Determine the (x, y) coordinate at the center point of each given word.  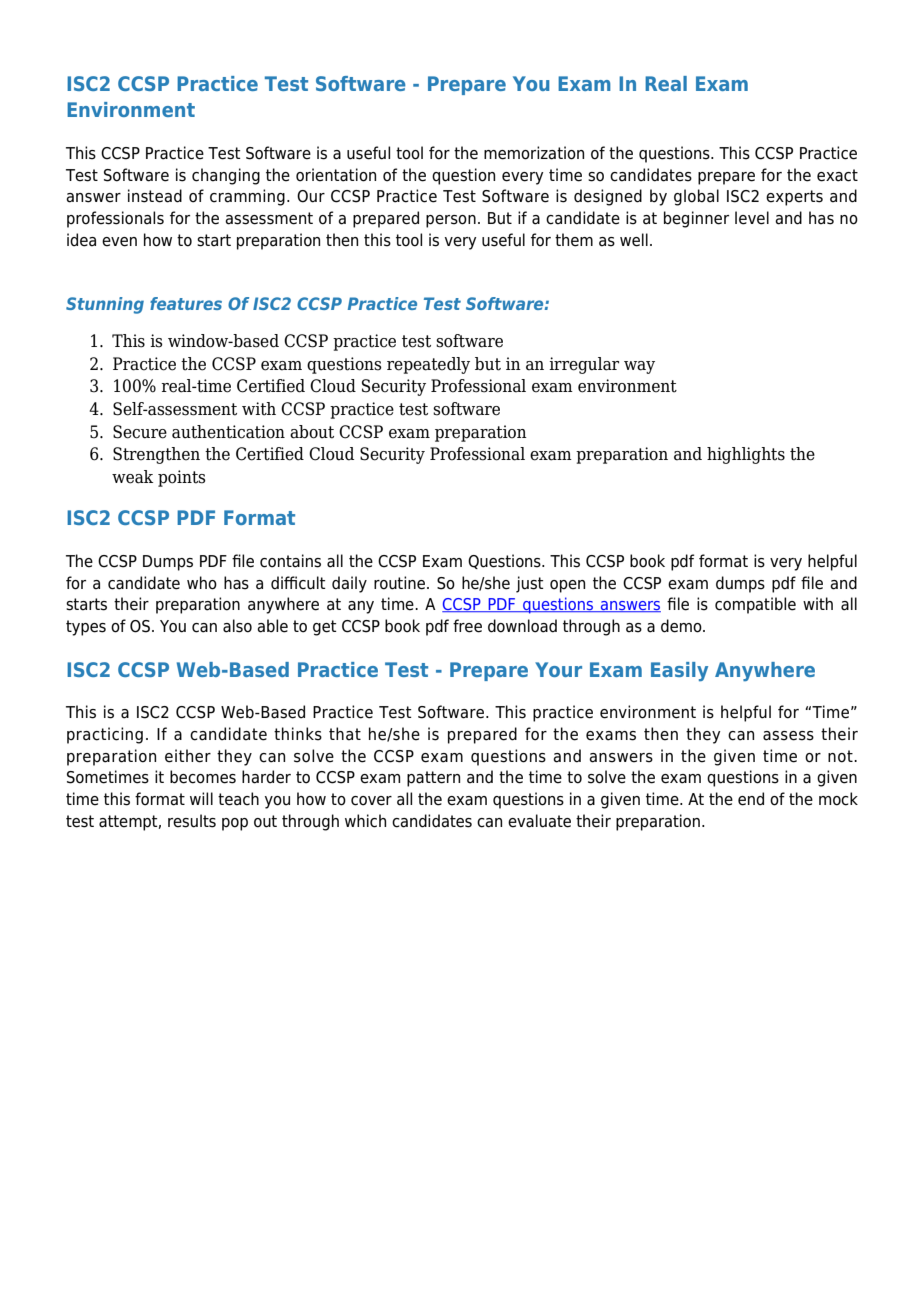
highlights (746, 455)
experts (794, 198)
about (312, 432)
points (182, 478)
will (201, 798)
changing (226, 176)
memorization (534, 153)
